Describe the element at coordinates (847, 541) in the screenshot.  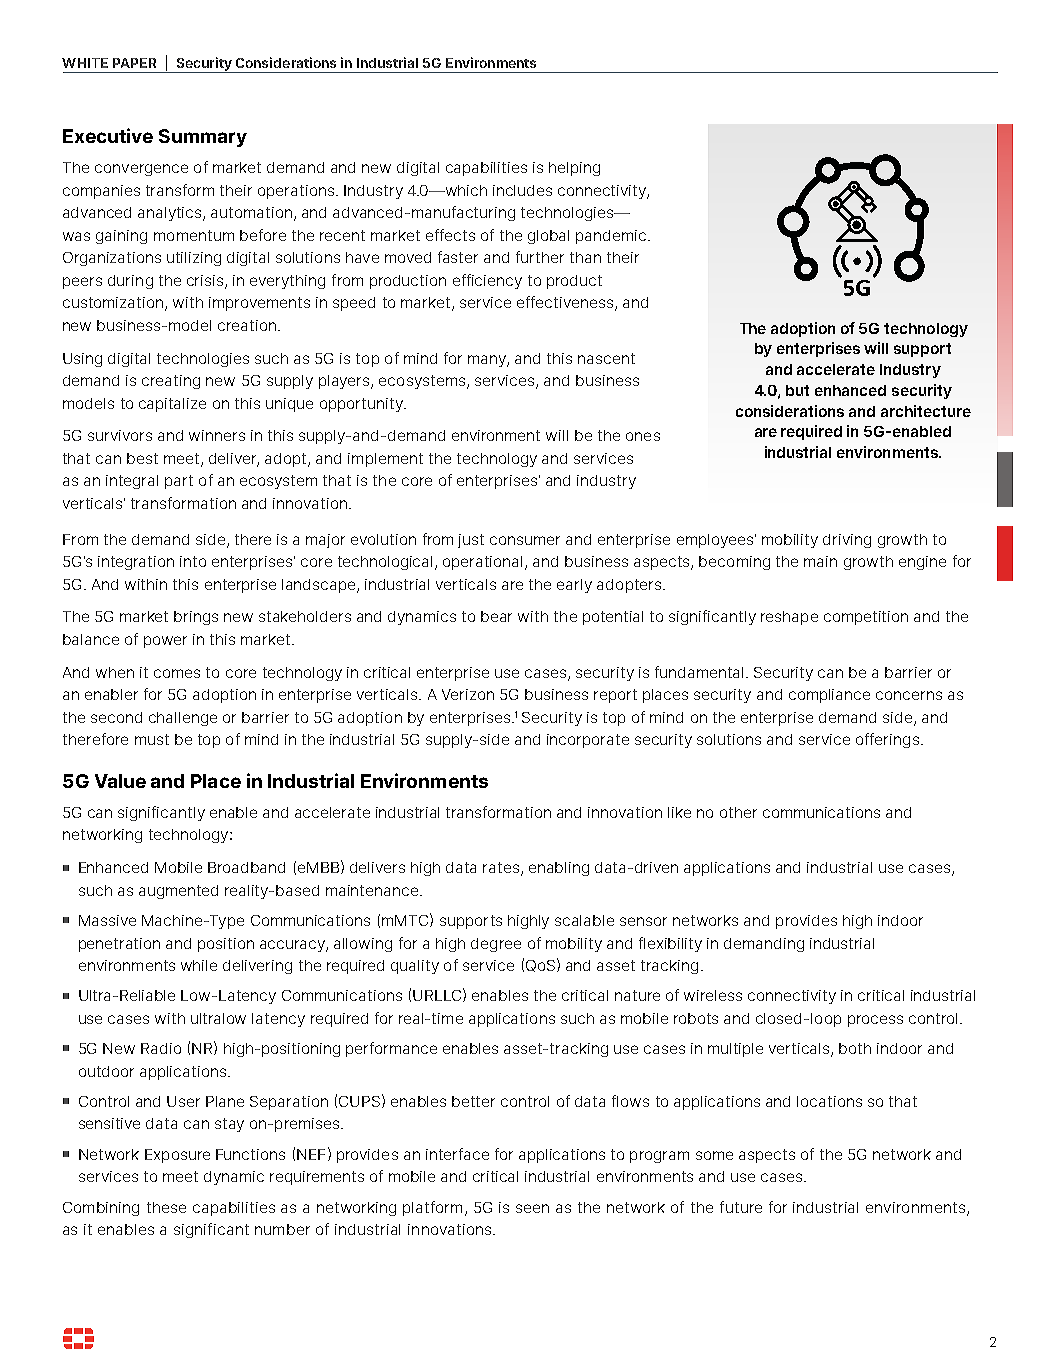
I see `driving` at that location.
